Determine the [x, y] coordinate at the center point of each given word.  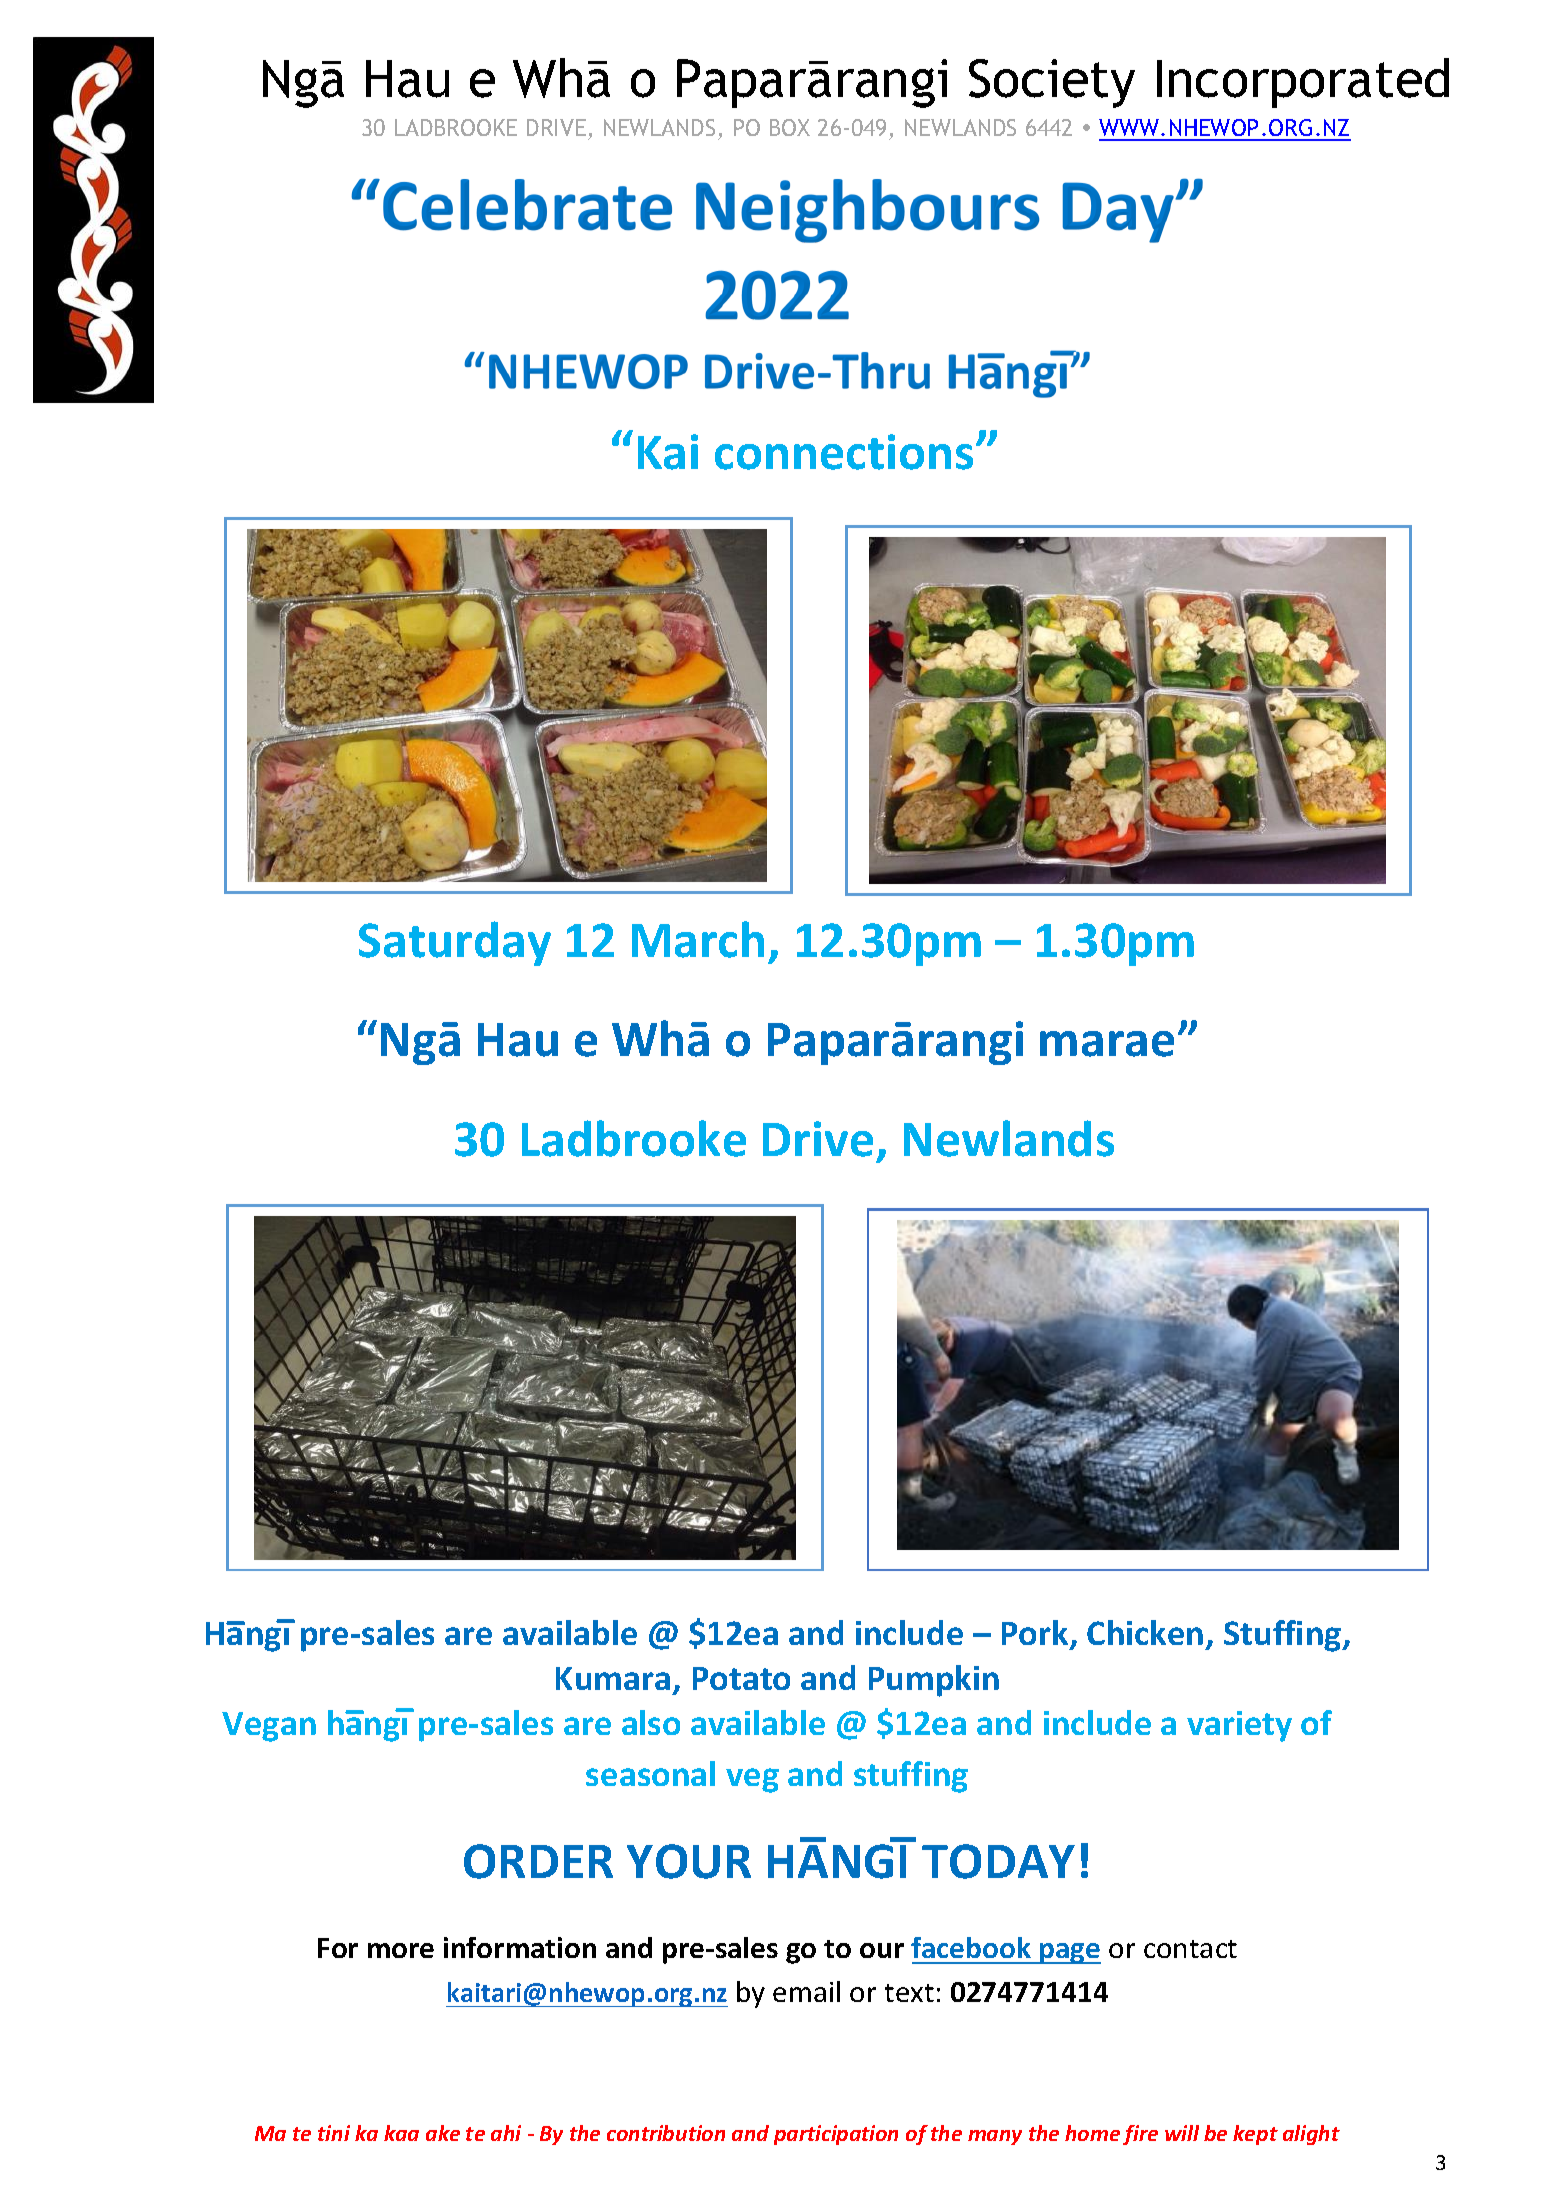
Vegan [269, 1727]
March [698, 939]
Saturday [455, 943]
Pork [1036, 1634]
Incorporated [1303, 83]
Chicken [1145, 1632]
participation [836, 2135]
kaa [401, 2133]
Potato [741, 1678]
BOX [790, 127]
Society [1052, 83]
